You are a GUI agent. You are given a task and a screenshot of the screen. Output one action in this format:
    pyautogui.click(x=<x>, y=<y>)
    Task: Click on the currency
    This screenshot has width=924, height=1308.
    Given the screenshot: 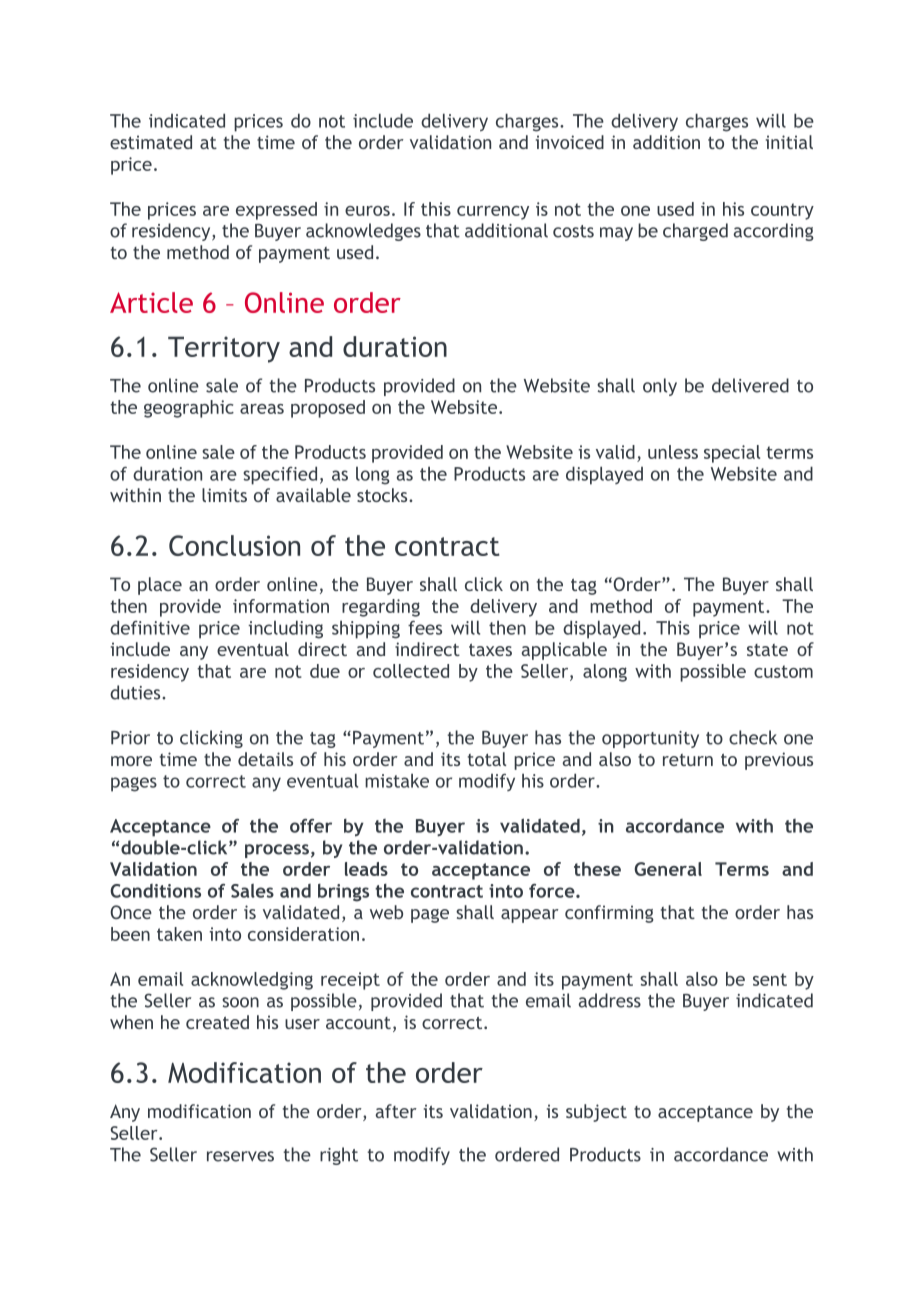 What is the action you would take?
    pyautogui.click(x=493, y=213)
